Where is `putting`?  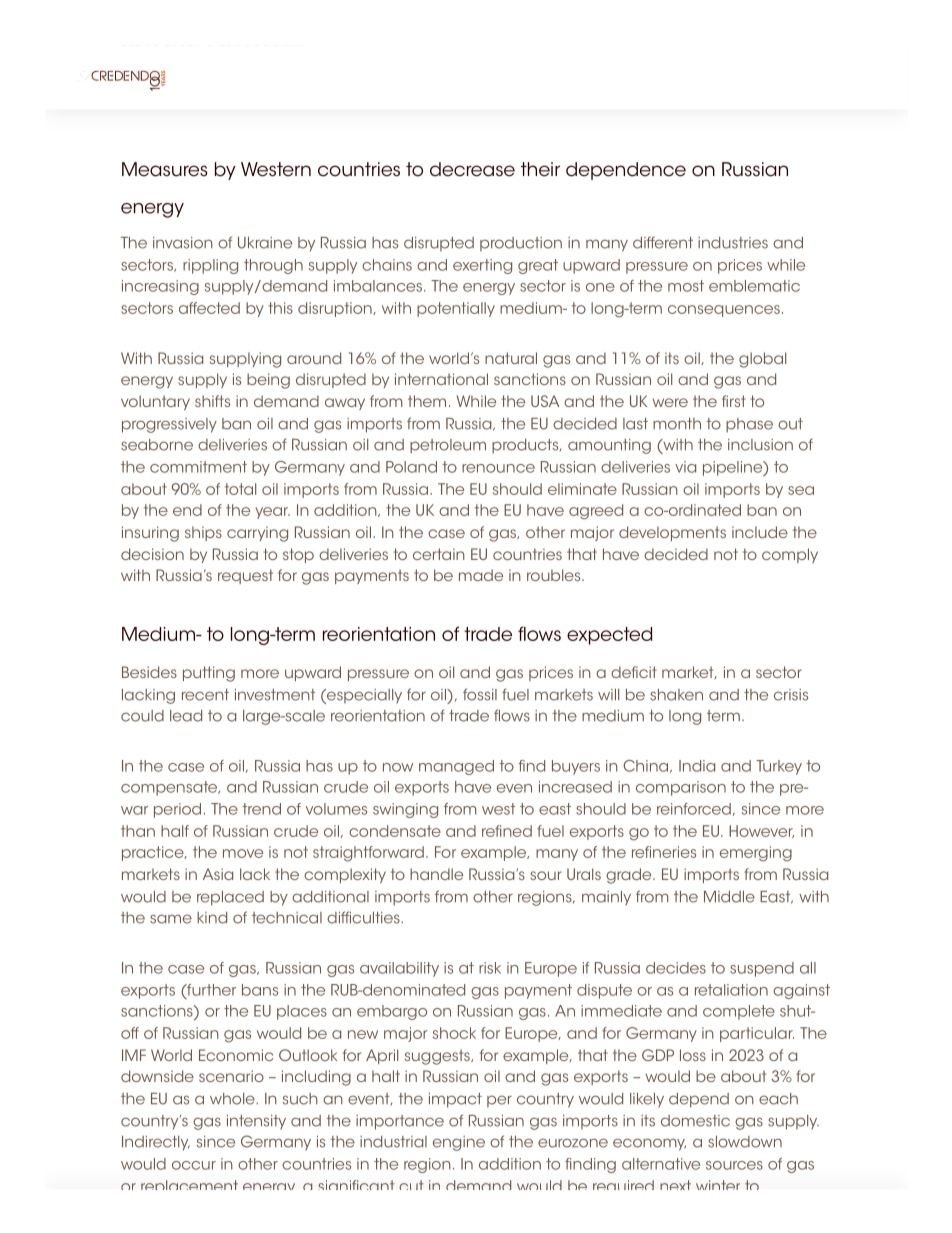
putting is located at coordinates (209, 674).
